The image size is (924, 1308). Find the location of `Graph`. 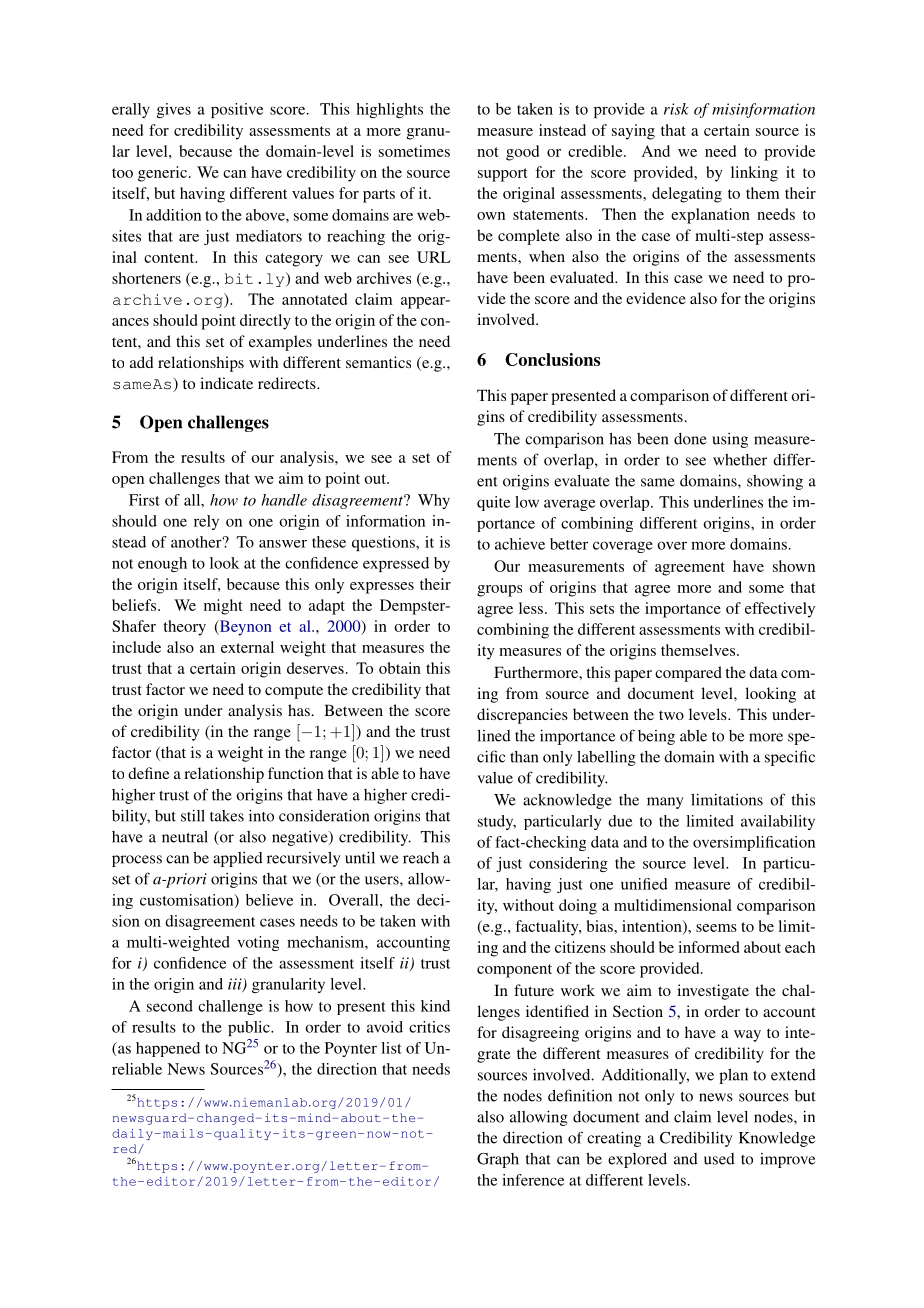

Graph is located at coordinates (498, 1160).
